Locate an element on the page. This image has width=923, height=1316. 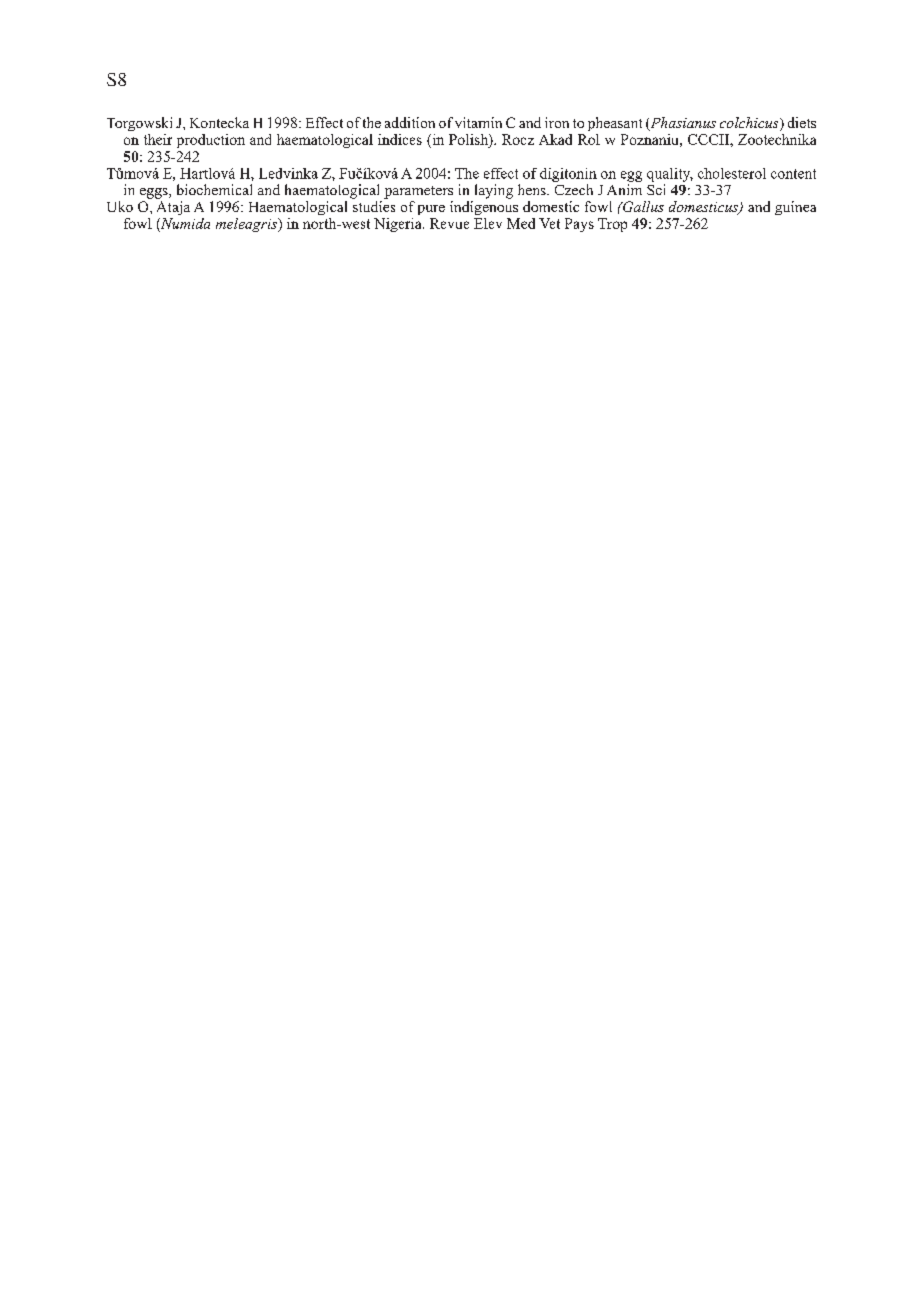
diets is located at coordinates (802, 122).
